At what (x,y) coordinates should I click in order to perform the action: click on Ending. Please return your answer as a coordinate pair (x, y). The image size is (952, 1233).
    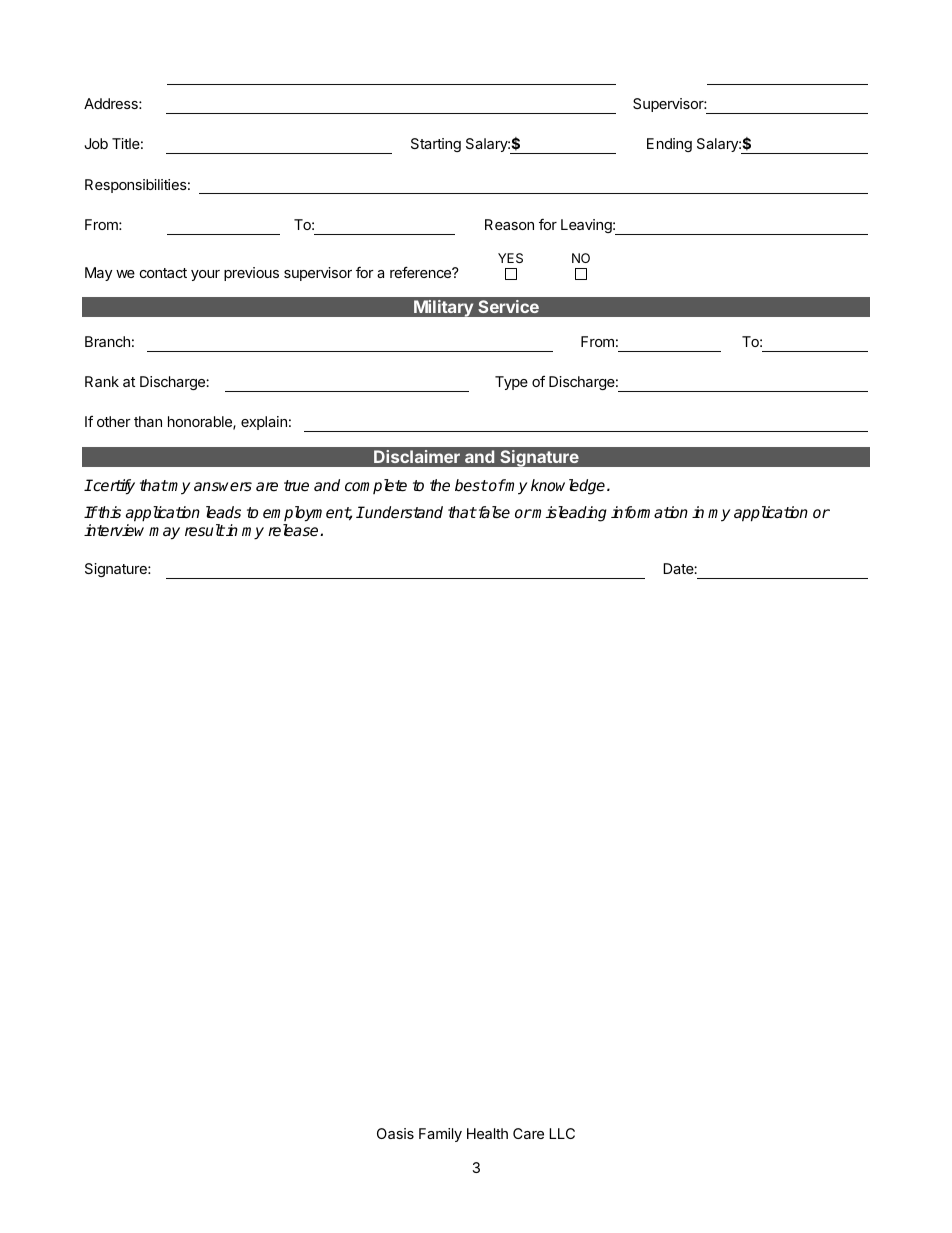
    Looking at the image, I should click on (669, 145).
